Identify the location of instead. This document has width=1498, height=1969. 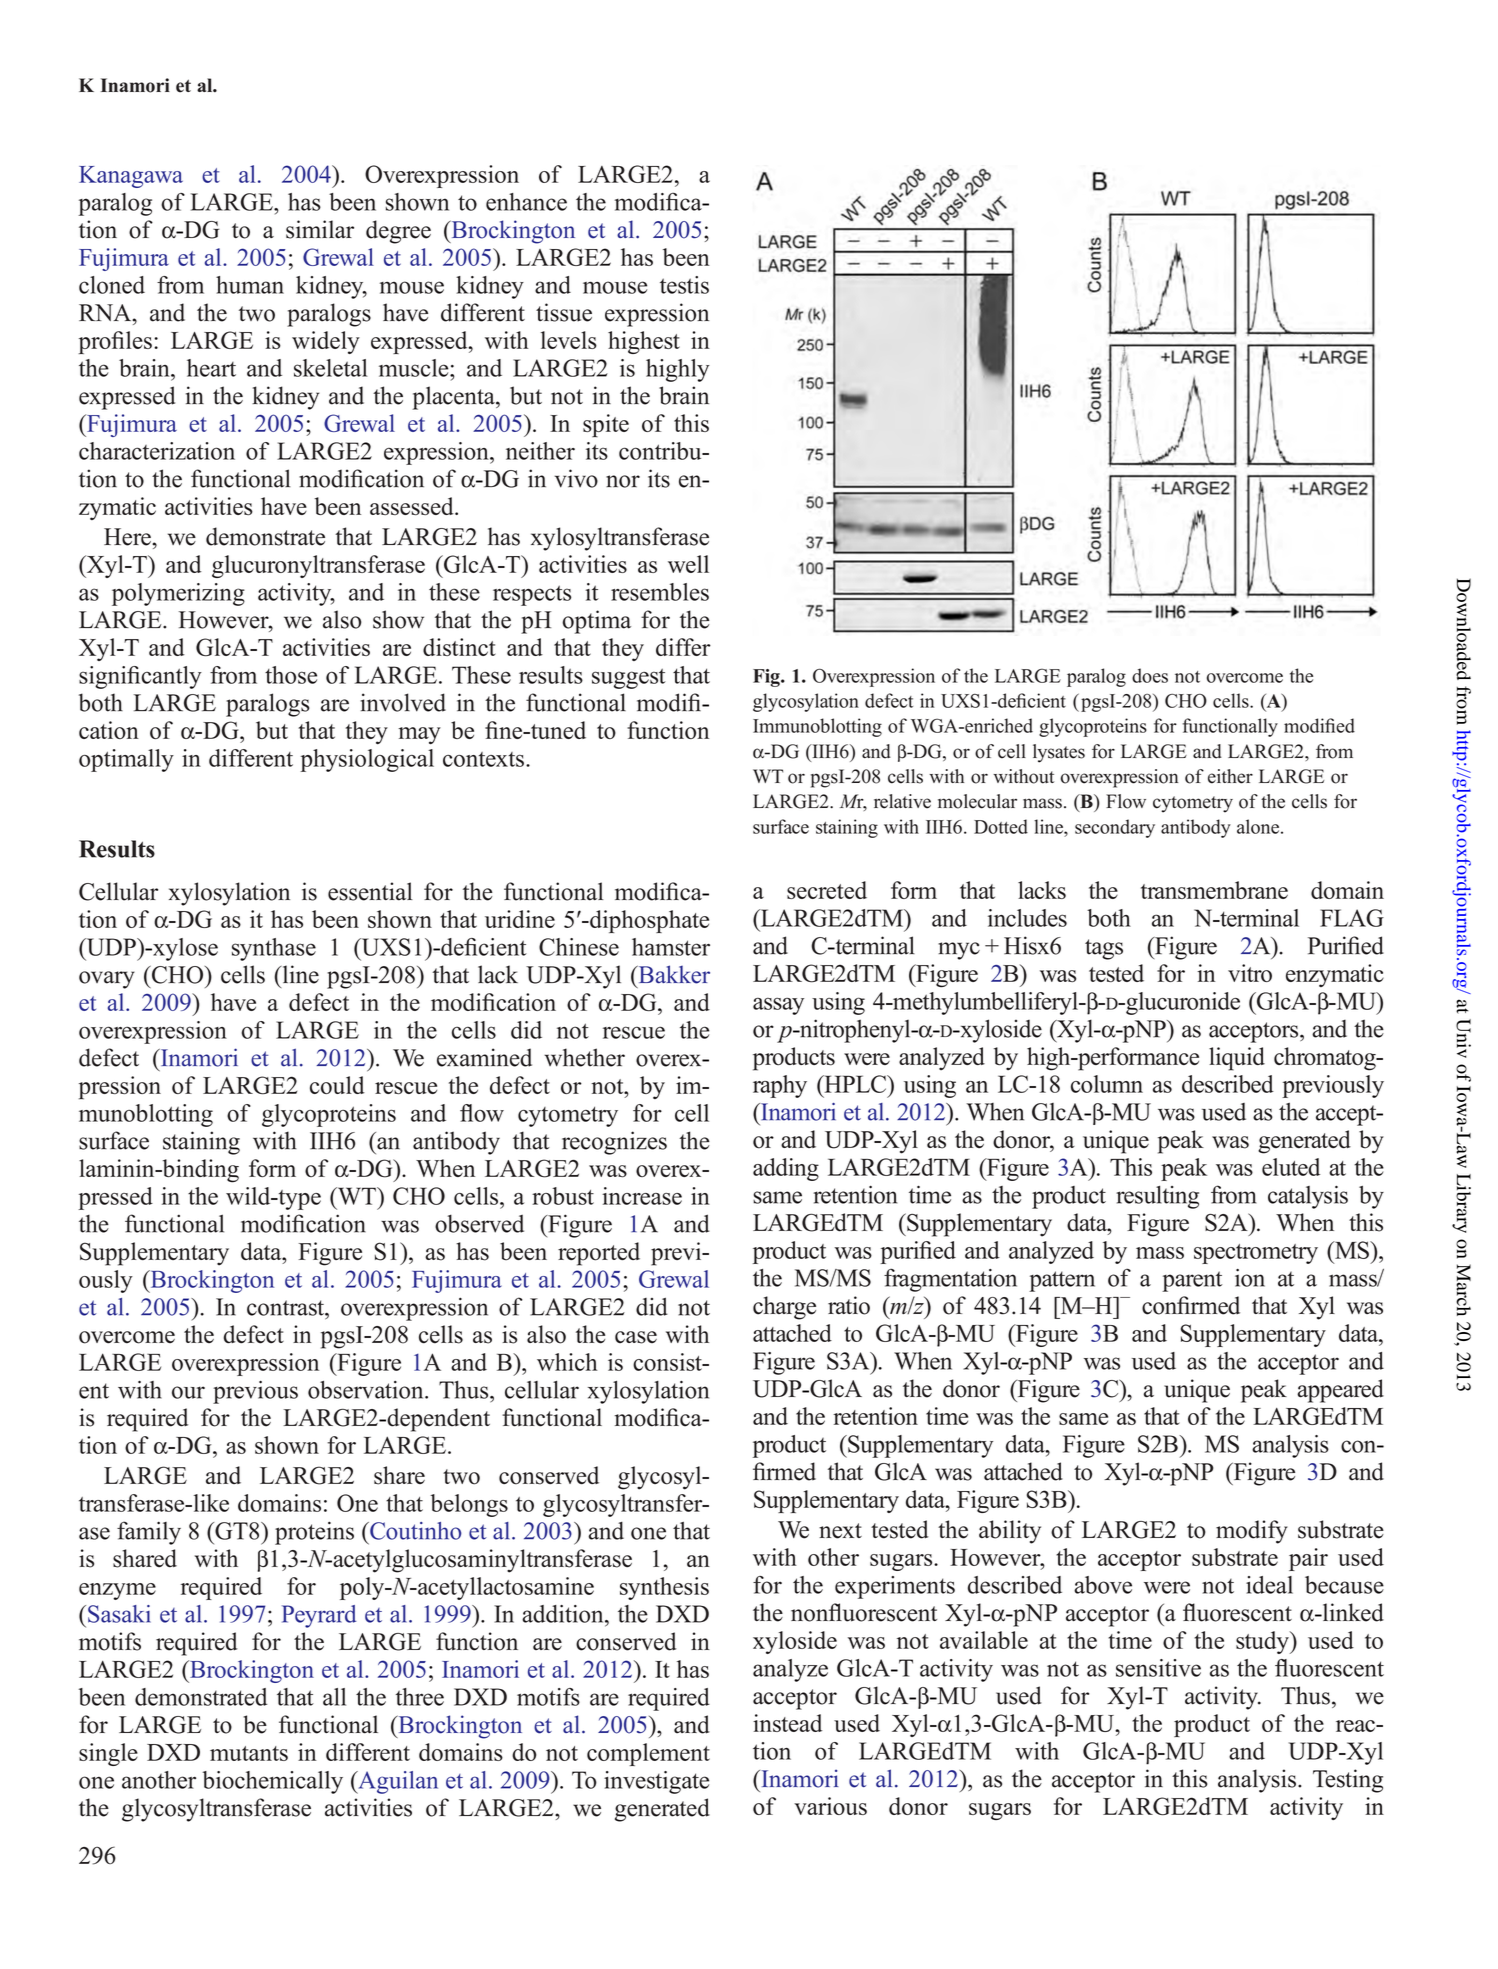
(787, 1723).
